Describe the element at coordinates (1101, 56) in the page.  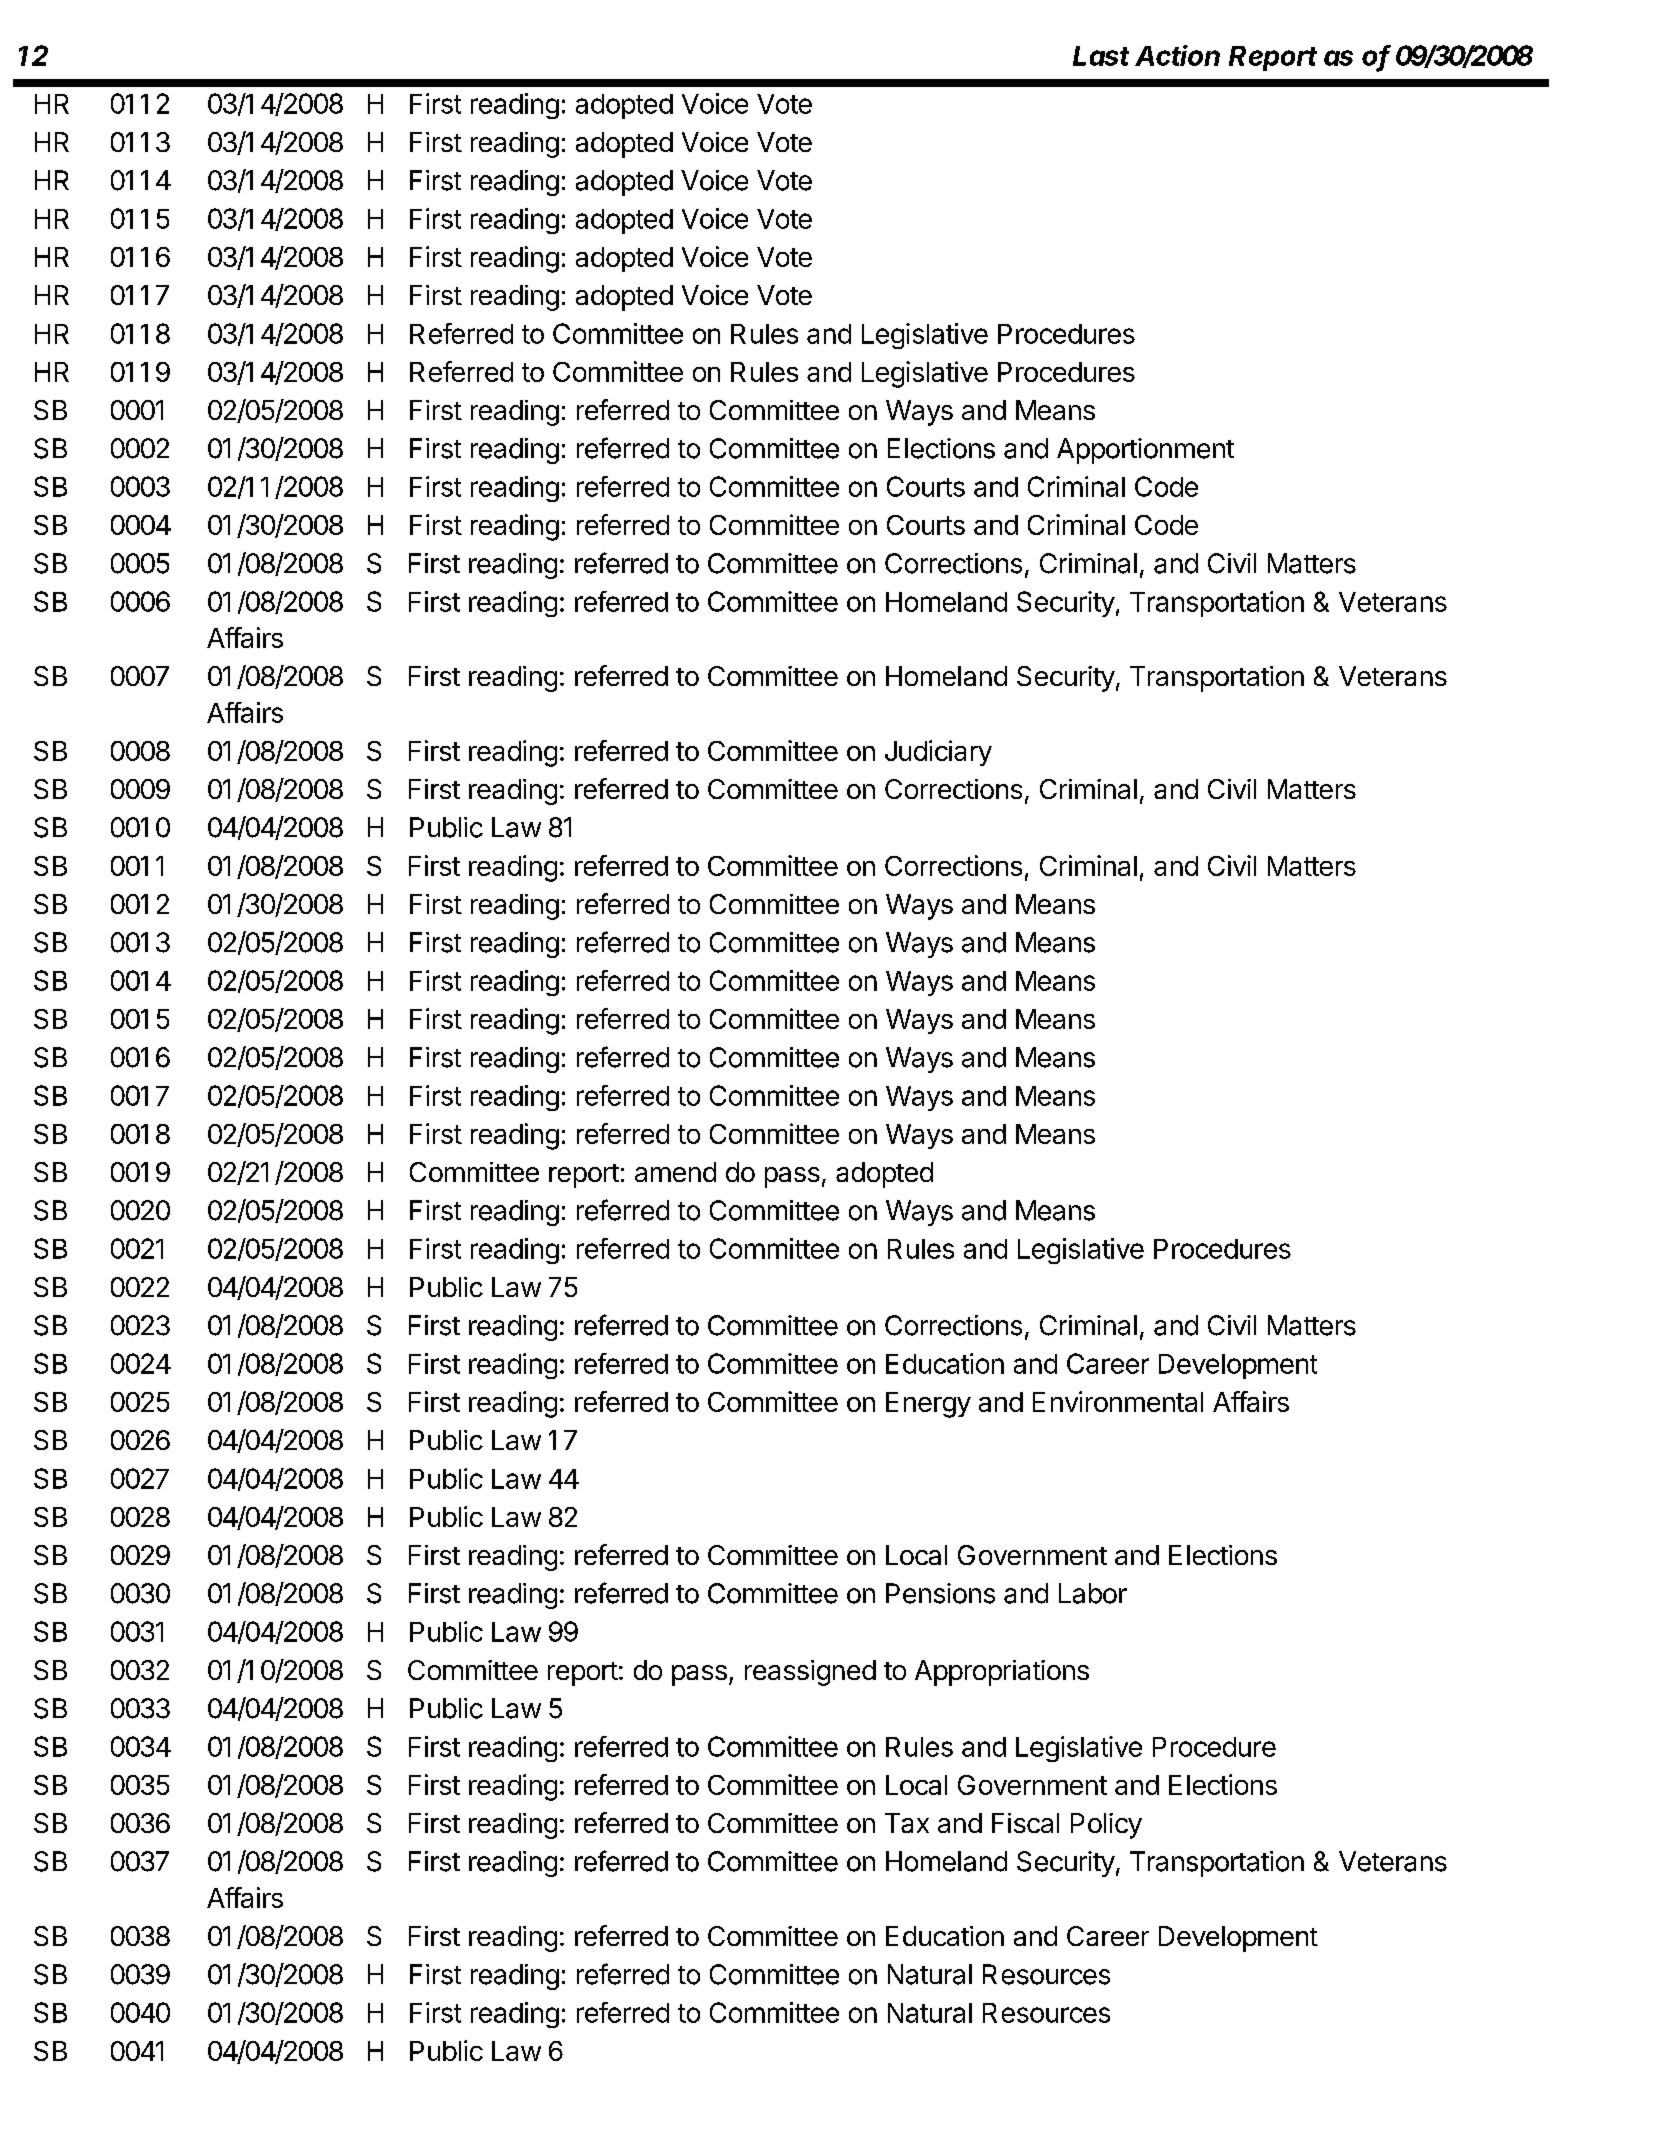
I see `Last` at that location.
